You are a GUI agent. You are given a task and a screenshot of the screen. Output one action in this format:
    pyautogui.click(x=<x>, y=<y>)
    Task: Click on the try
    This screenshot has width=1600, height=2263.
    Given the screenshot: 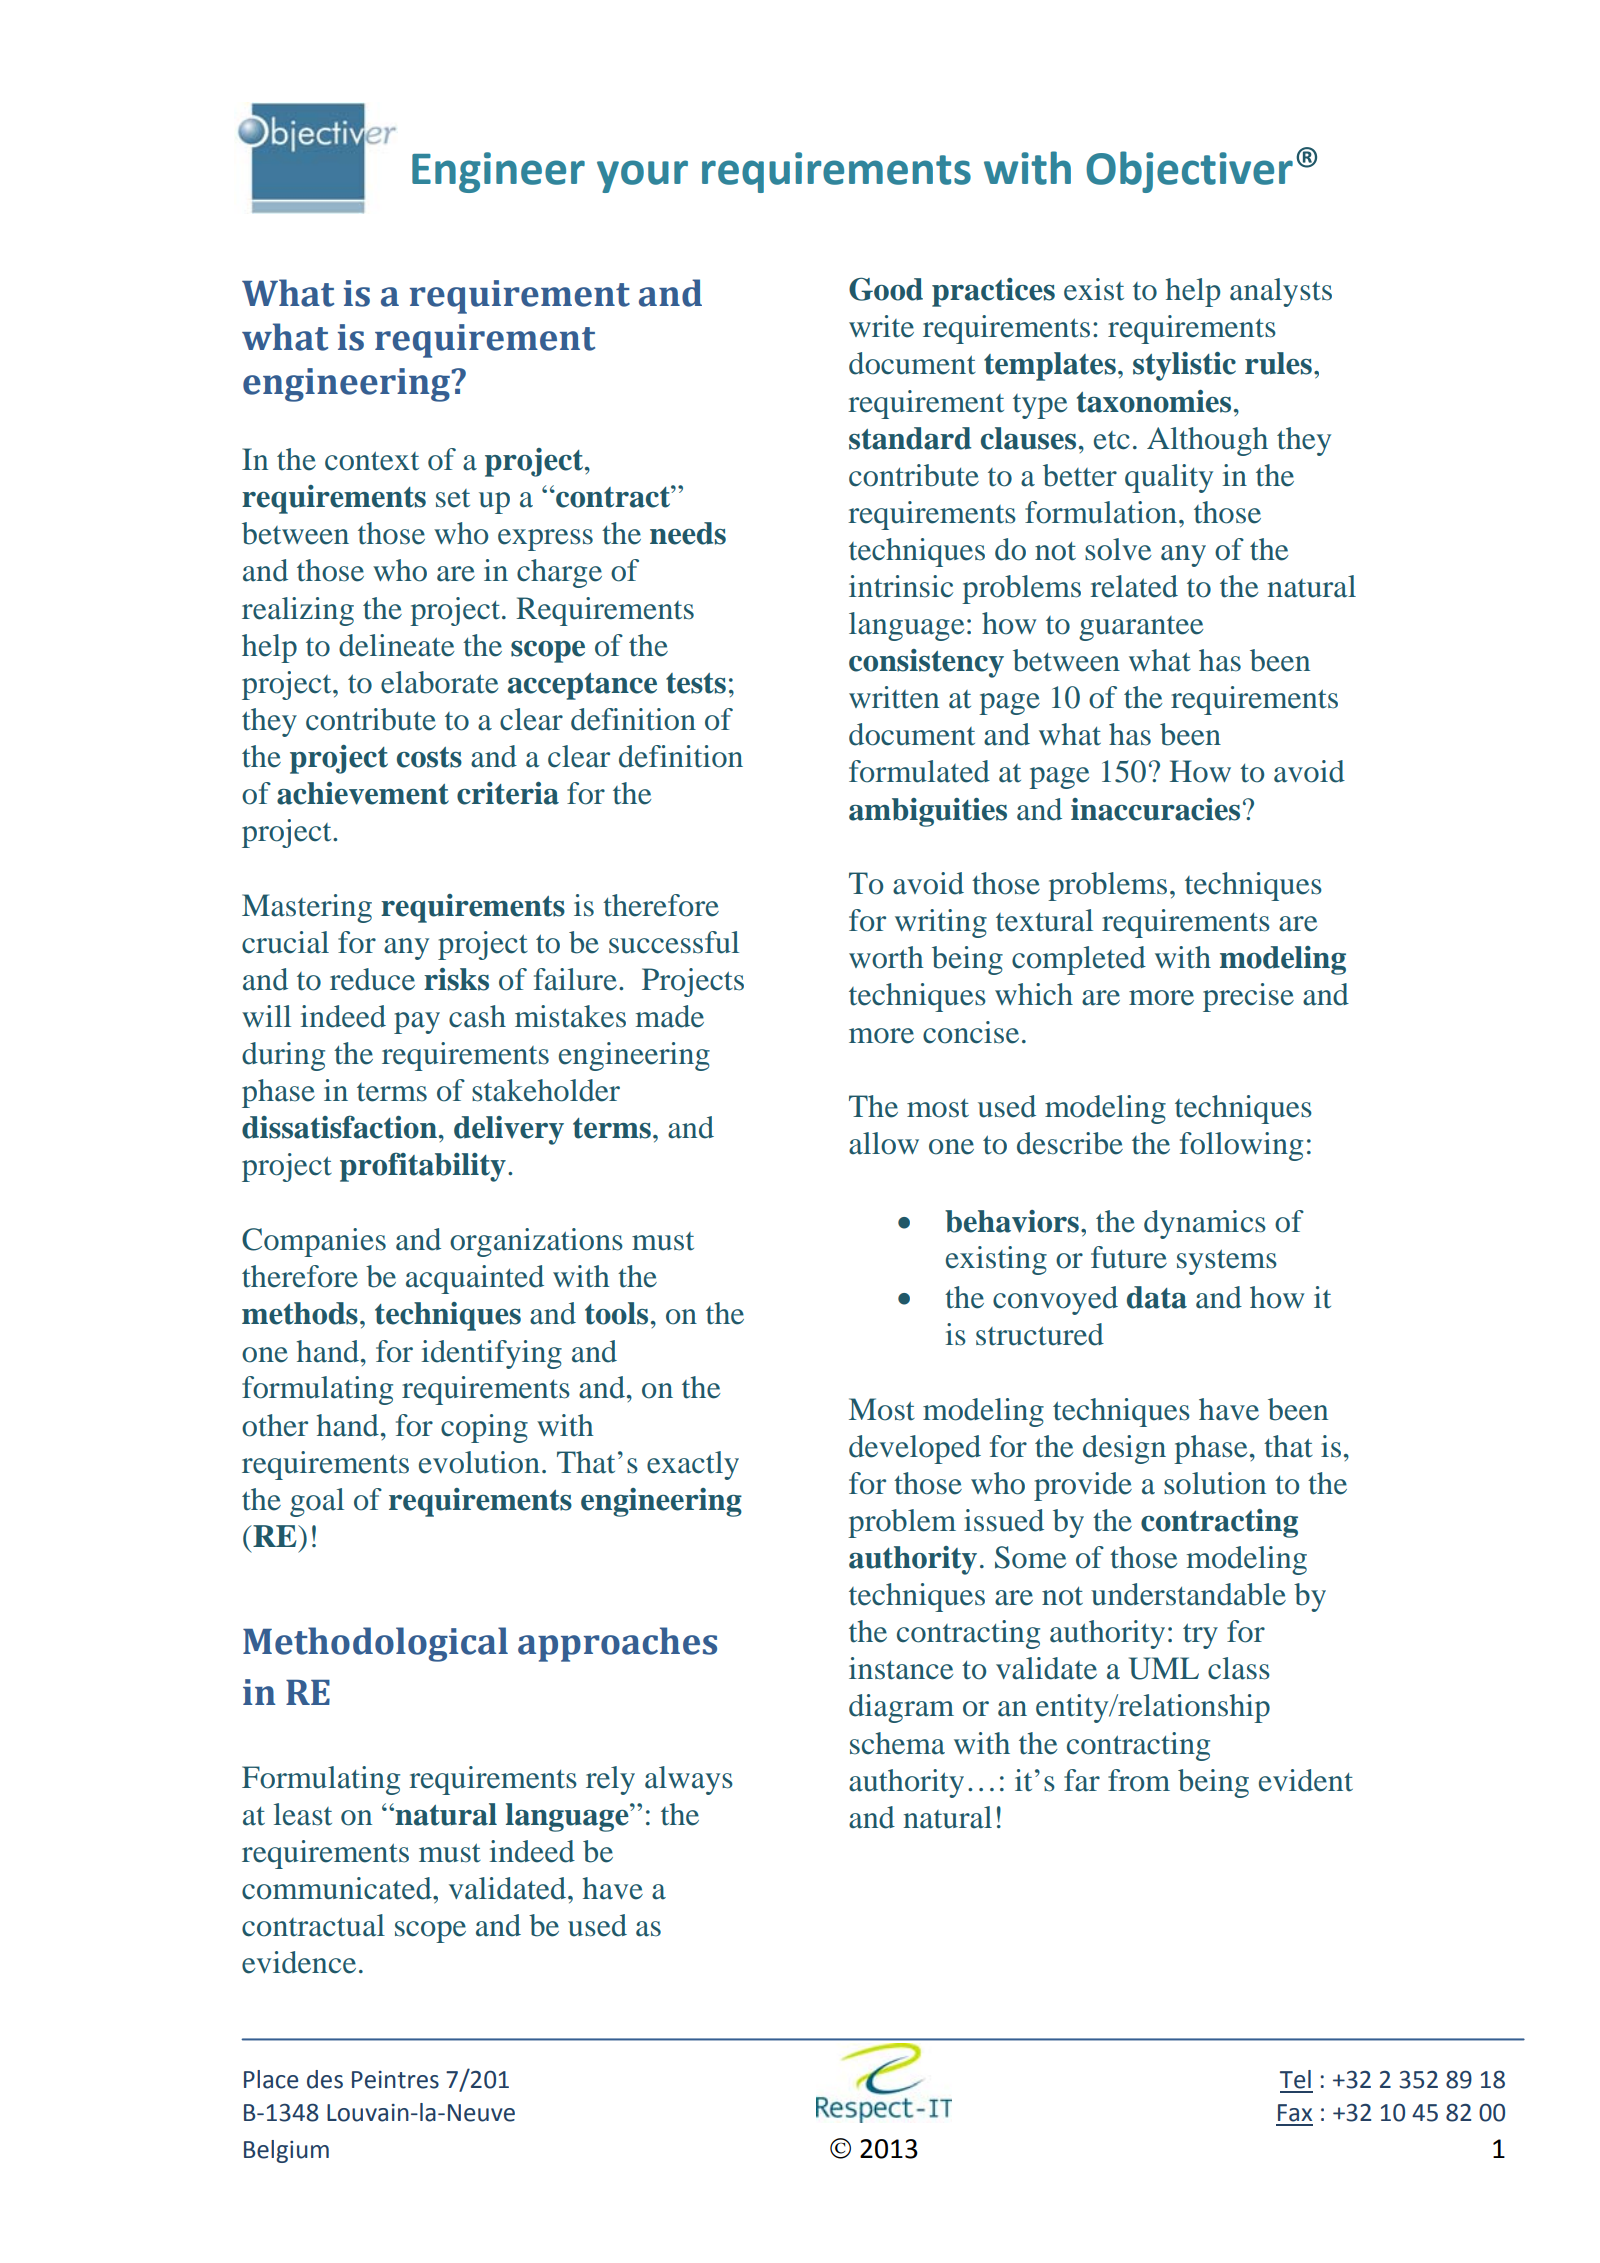 What is the action you would take?
    pyautogui.click(x=1200, y=1636)
